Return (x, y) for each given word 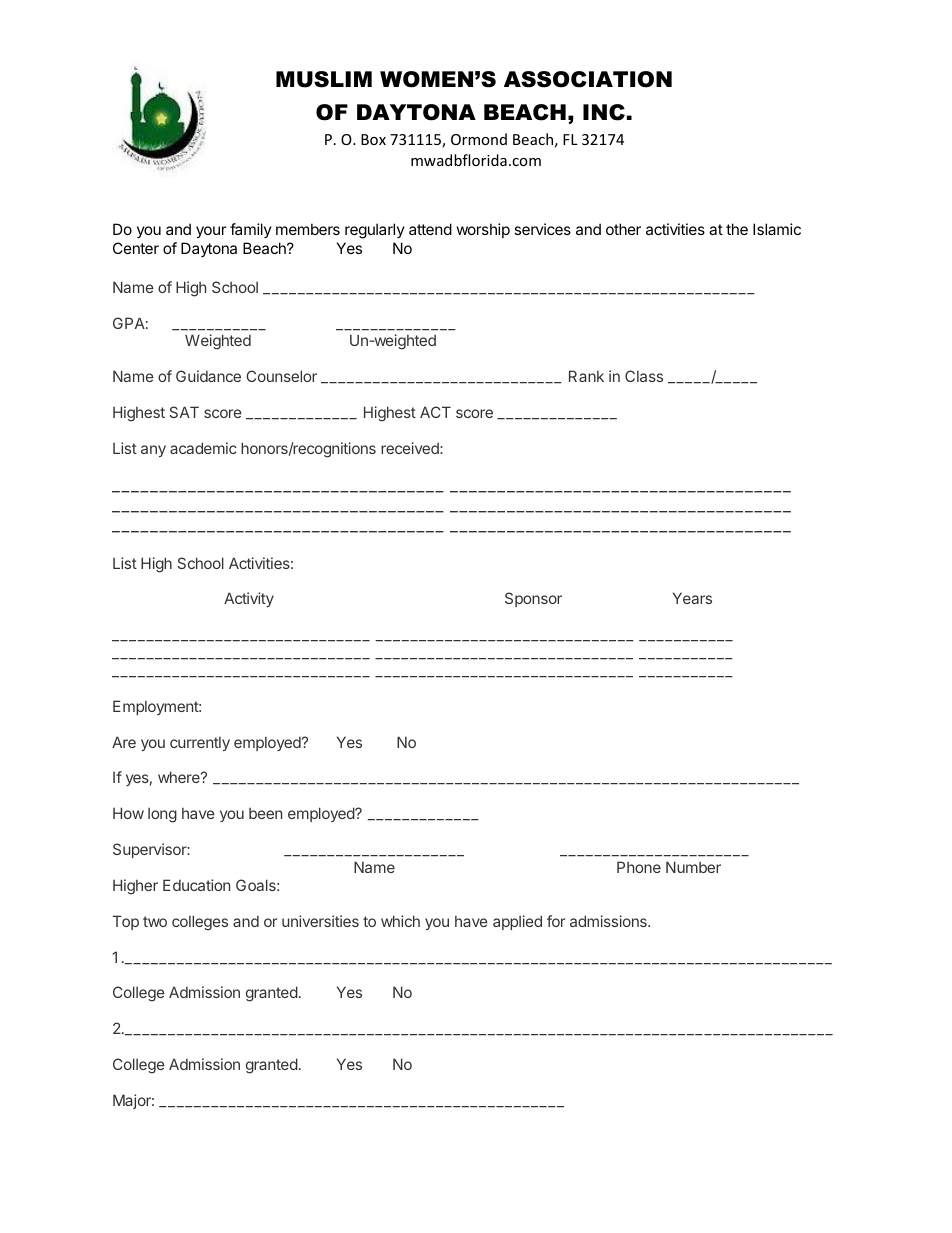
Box (373, 139)
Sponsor (533, 599)
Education (196, 885)
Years (692, 598)
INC (604, 112)
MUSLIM (324, 79)
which (400, 921)
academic (203, 448)
